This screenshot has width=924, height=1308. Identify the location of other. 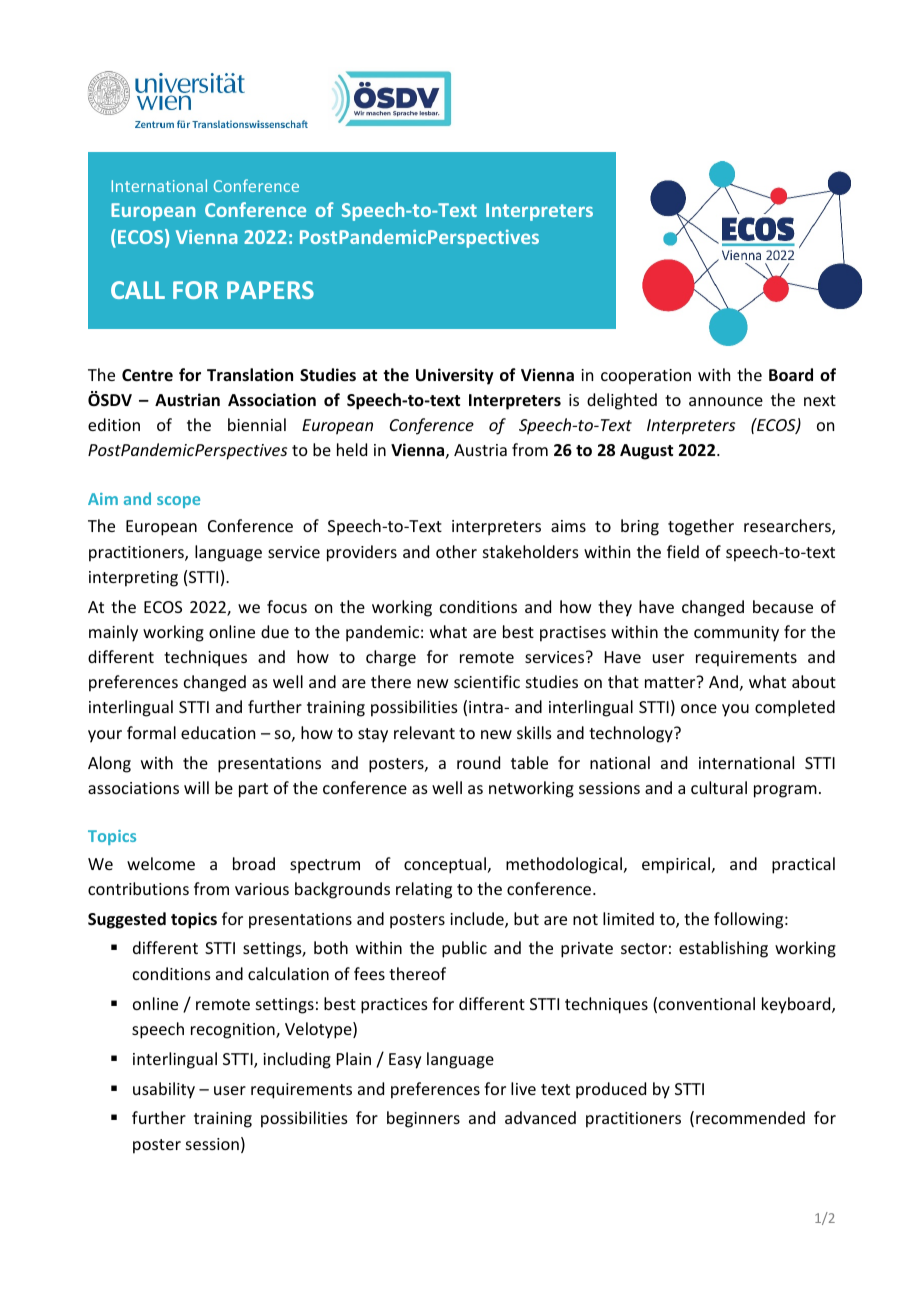
(456, 551).
